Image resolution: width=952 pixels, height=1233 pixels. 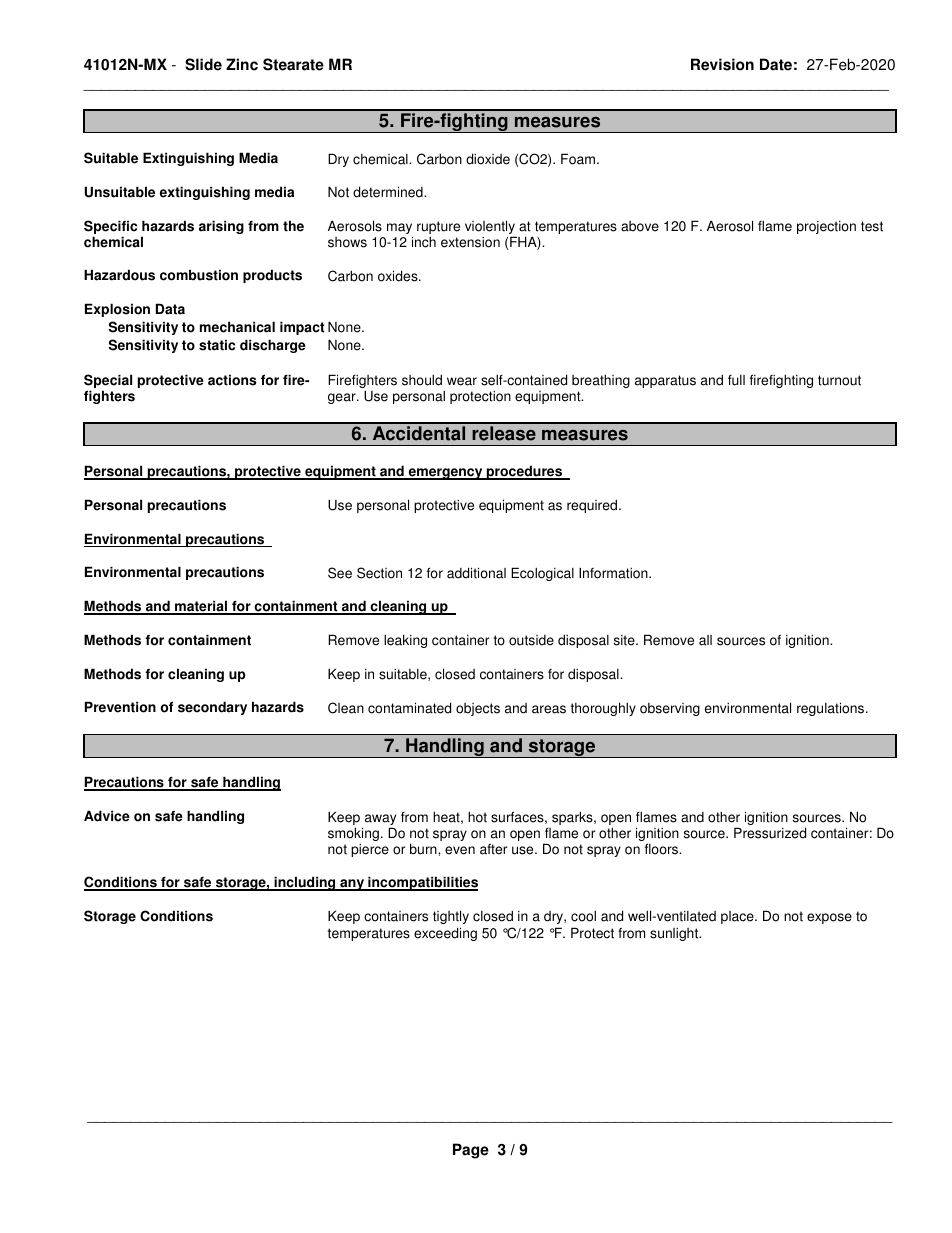 What do you see at coordinates (675, 934) in the screenshot?
I see `sunlight` at bounding box center [675, 934].
